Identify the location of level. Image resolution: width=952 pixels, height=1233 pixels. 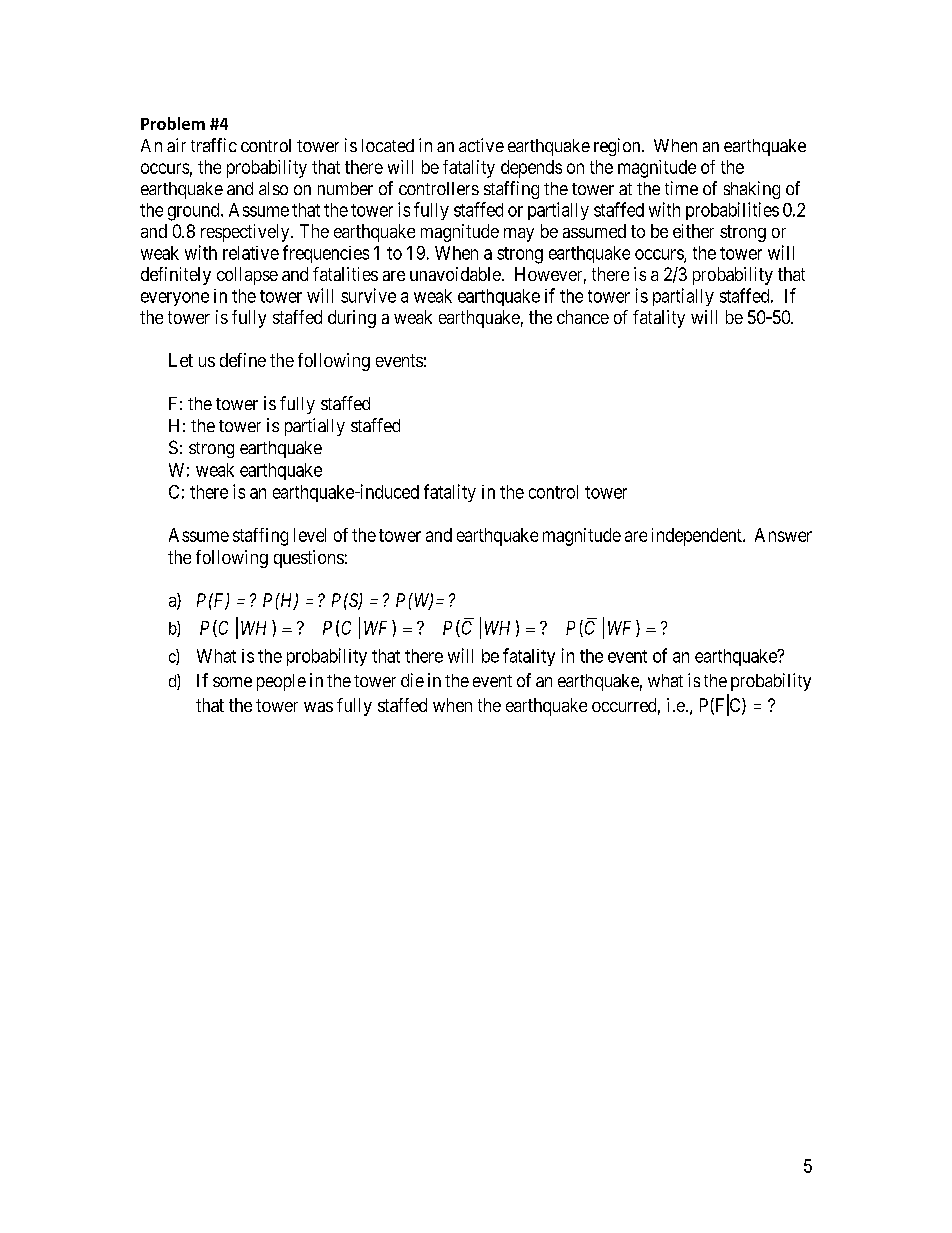
(310, 535).
